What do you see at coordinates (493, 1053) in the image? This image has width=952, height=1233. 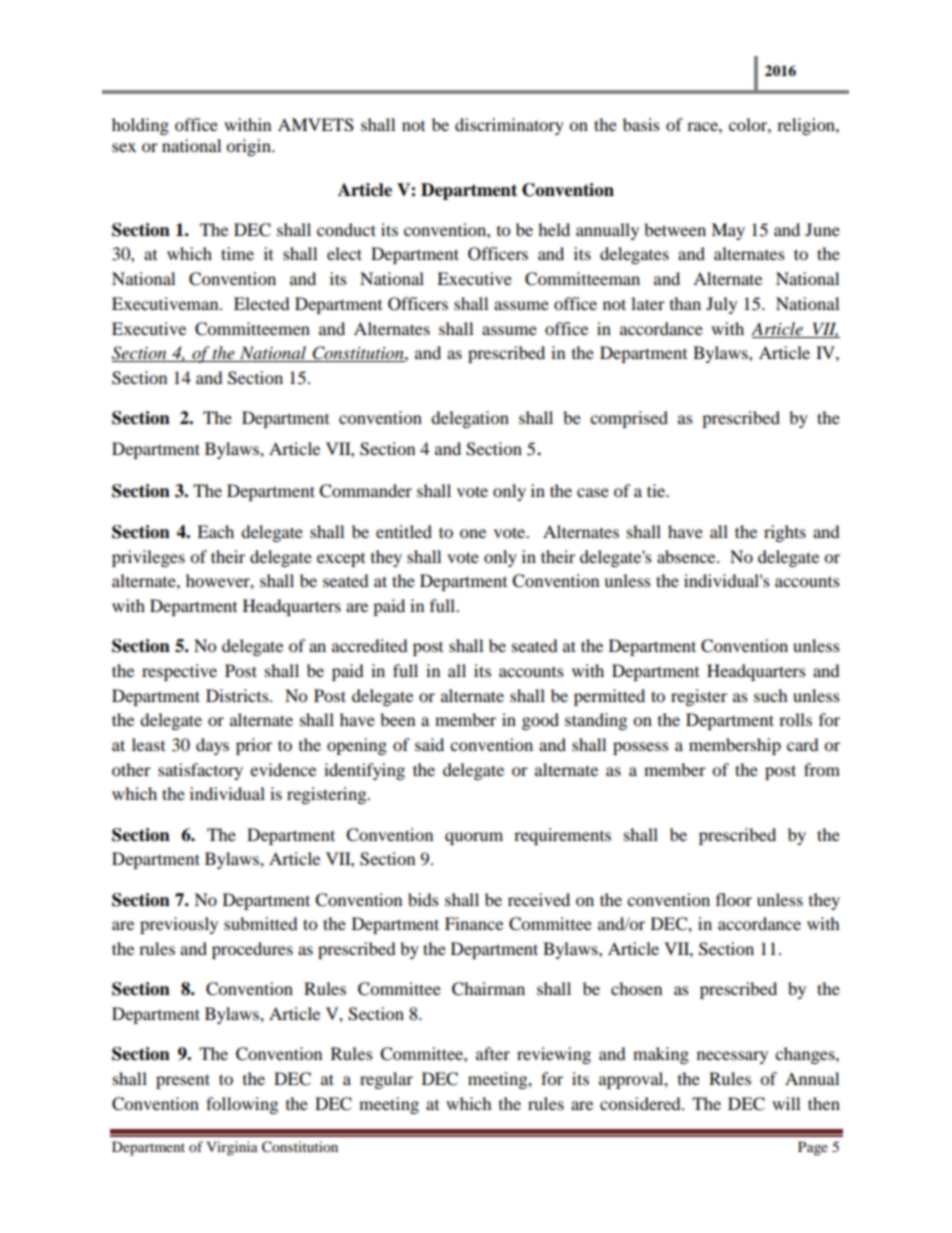 I see `after` at bounding box center [493, 1053].
